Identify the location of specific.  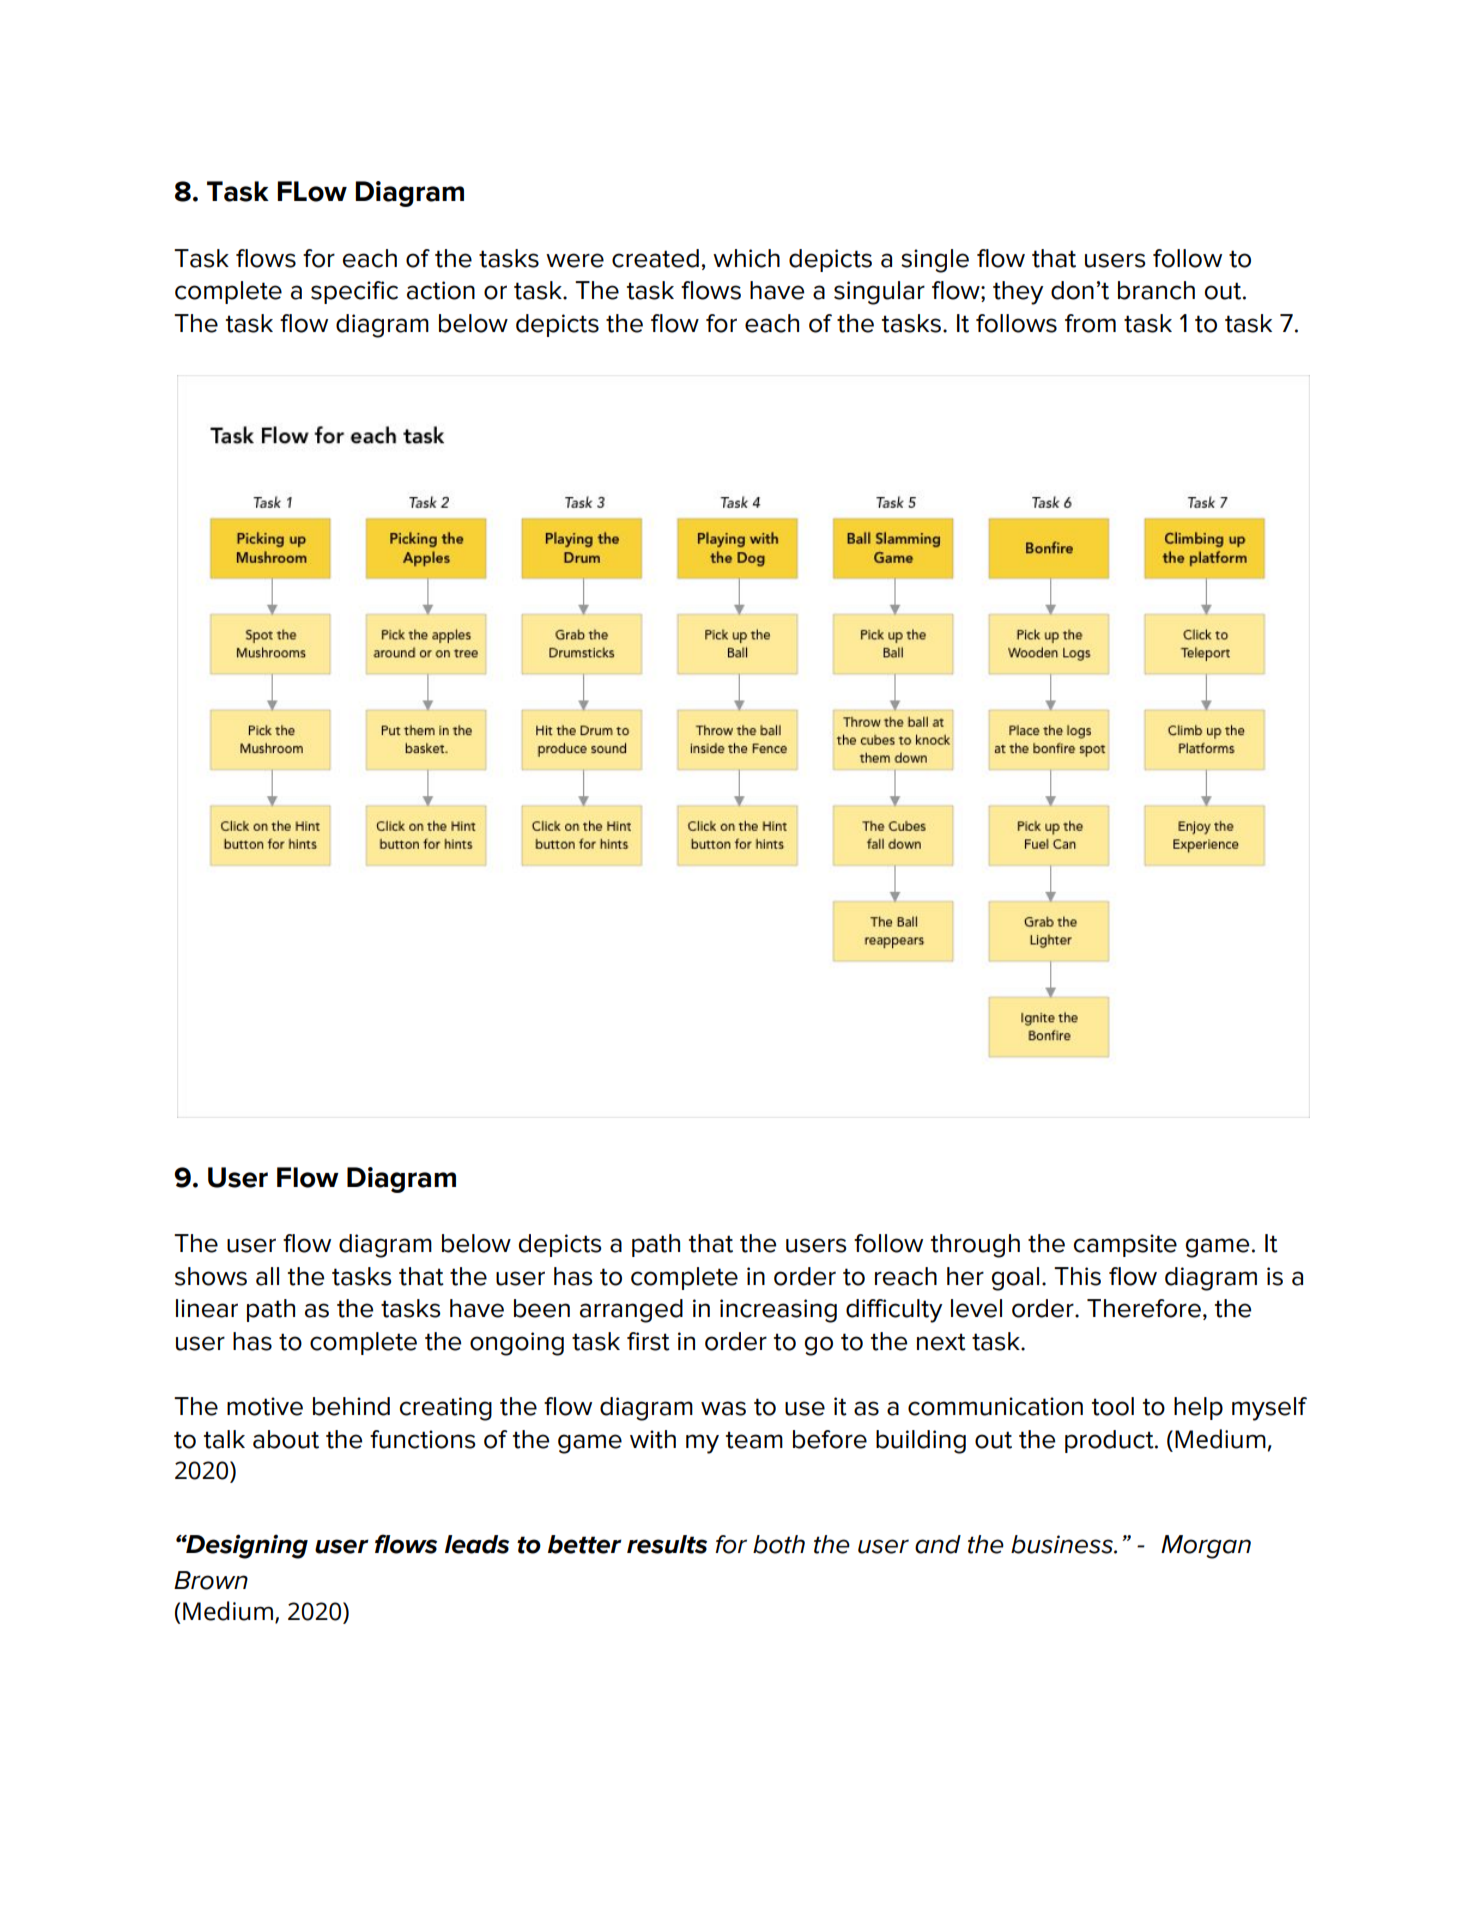
(354, 292).
